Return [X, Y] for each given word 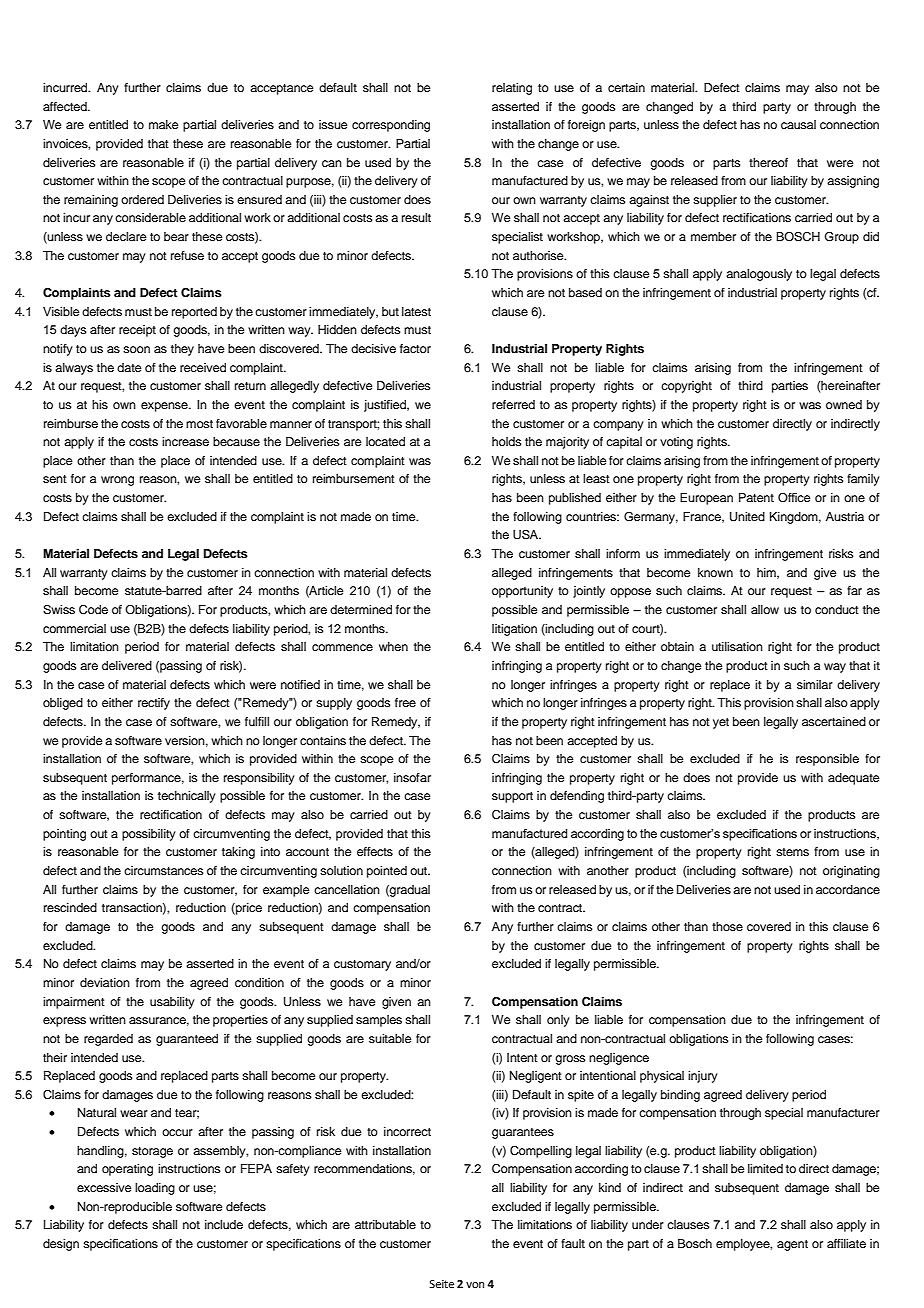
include [224, 1224]
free [405, 702]
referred [513, 404]
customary [362, 965]
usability [172, 1003]
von [475, 1285]
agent [792, 1245]
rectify [154, 704]
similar [815, 684]
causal [798, 124]
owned [844, 404]
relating [512, 89]
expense [165, 407]
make [163, 124]
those [727, 926]
